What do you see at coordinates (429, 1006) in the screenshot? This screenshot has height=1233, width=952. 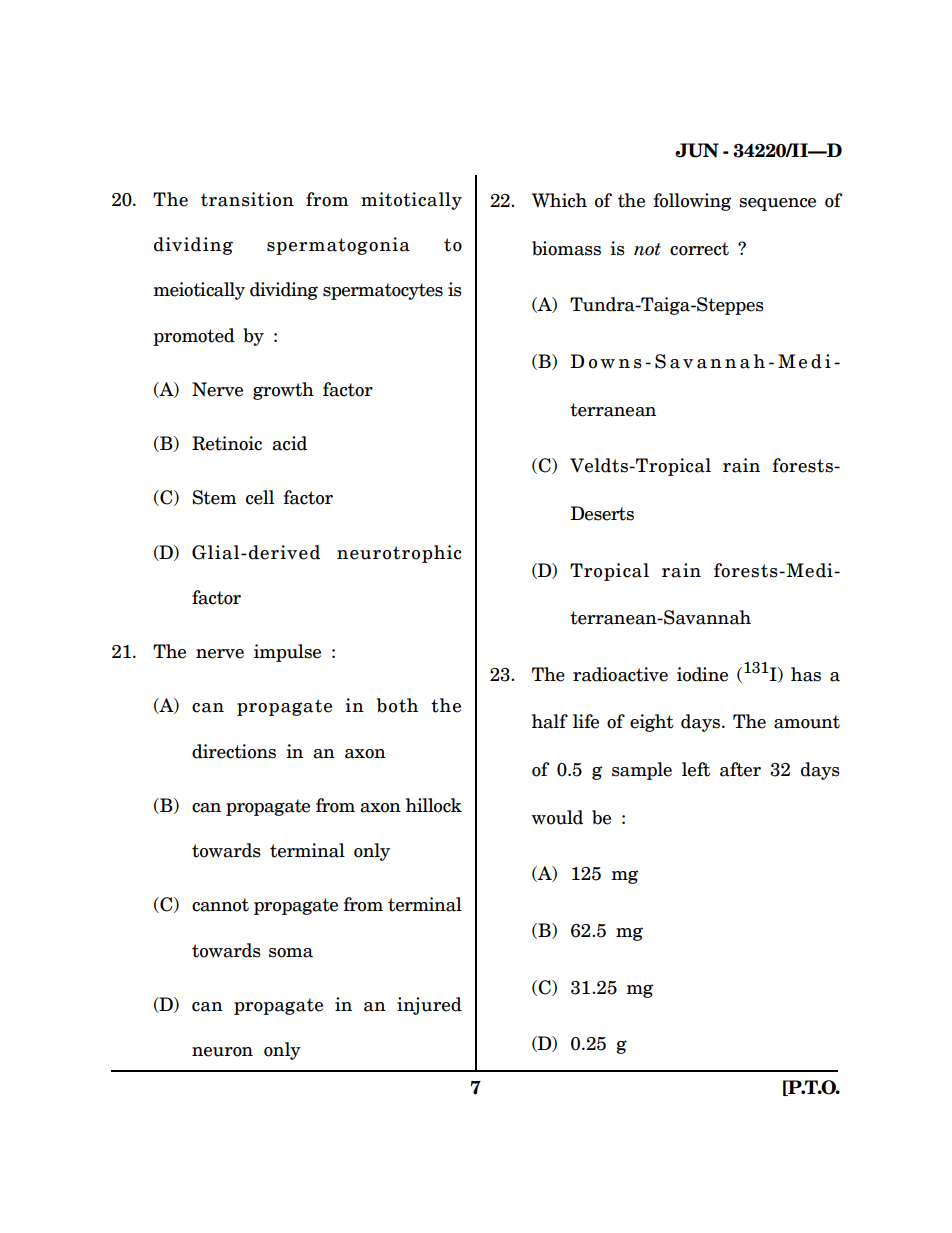 I see `injured` at bounding box center [429, 1006].
